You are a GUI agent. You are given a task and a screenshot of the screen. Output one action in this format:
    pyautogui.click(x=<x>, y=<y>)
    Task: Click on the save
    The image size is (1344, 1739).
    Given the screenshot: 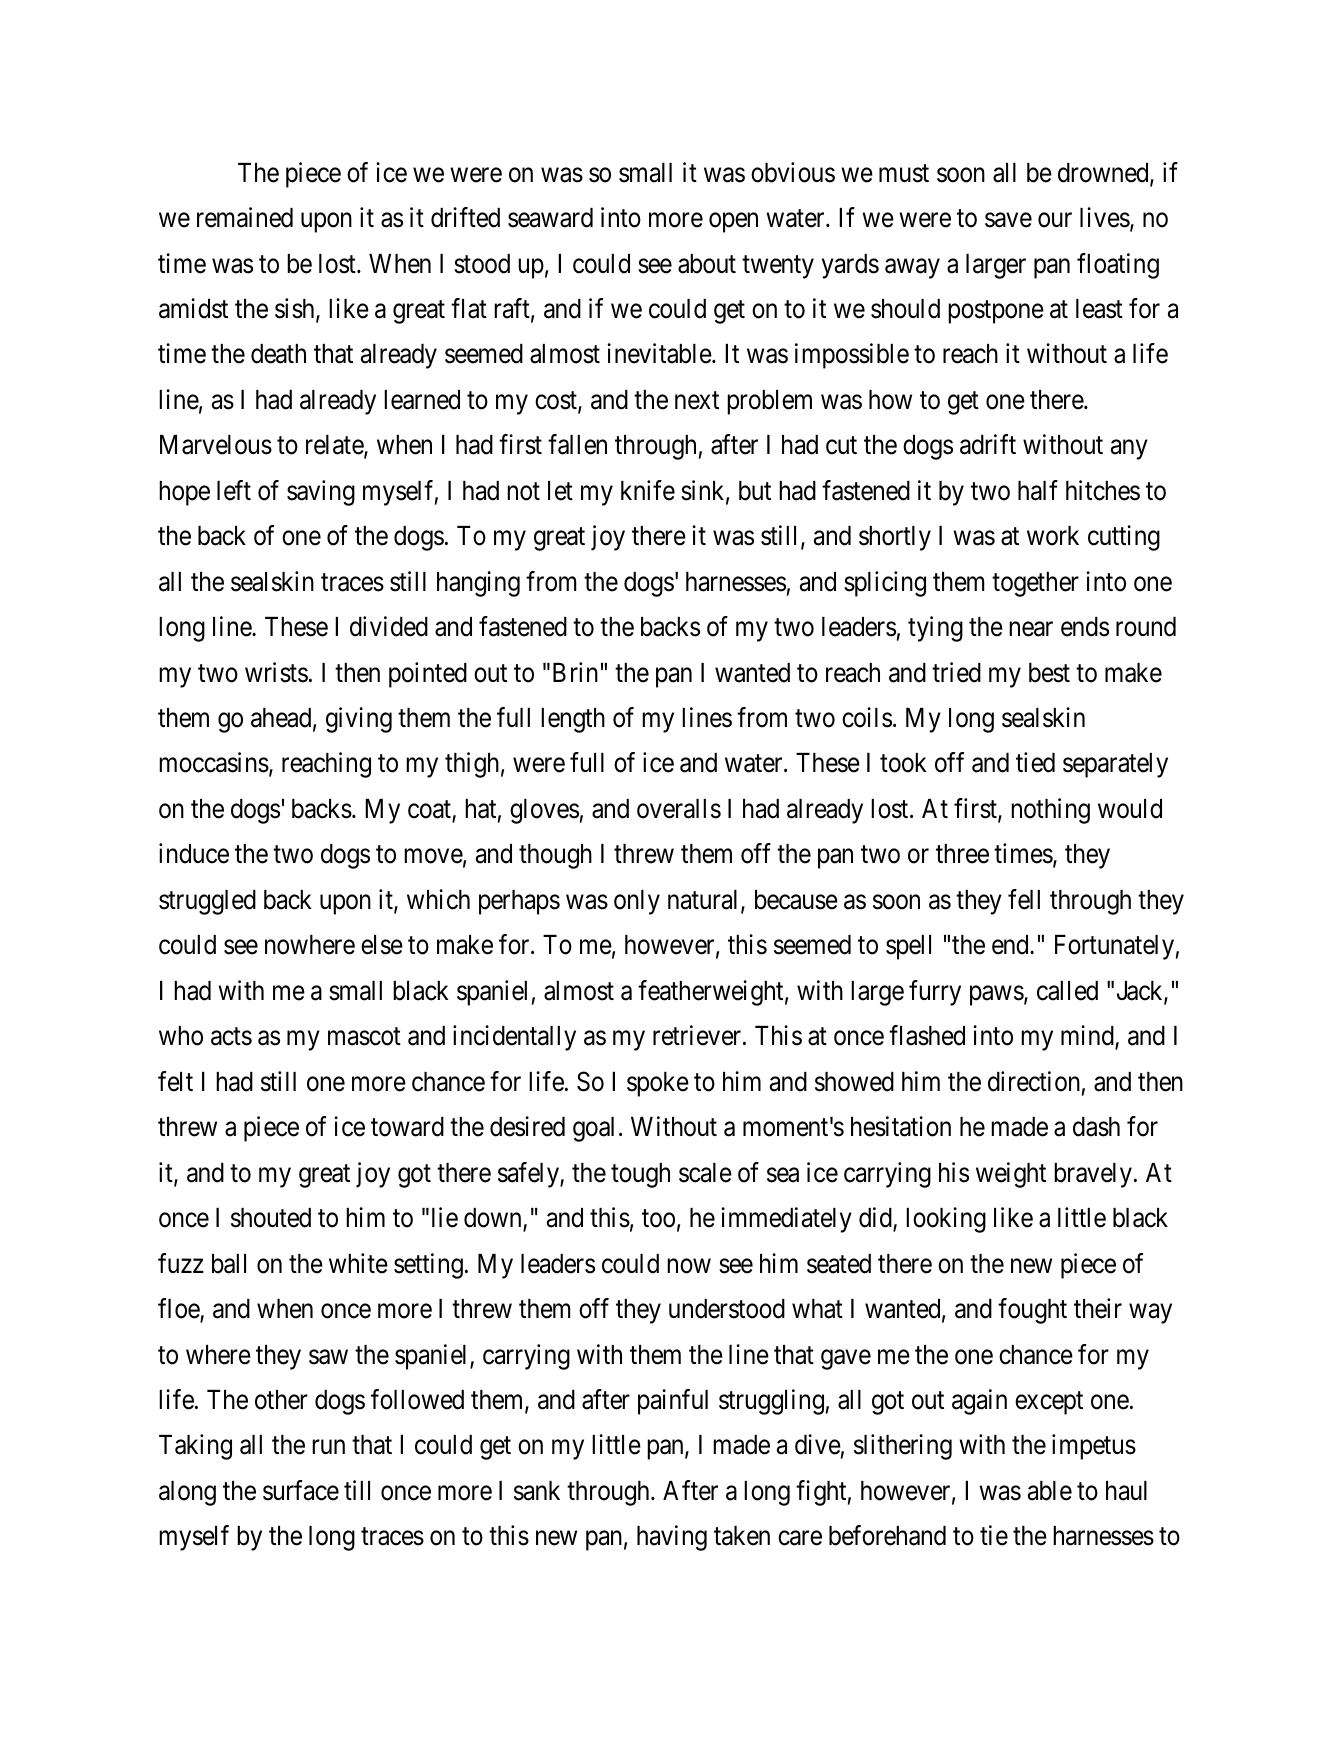 What is the action you would take?
    pyautogui.click(x=1008, y=220)
